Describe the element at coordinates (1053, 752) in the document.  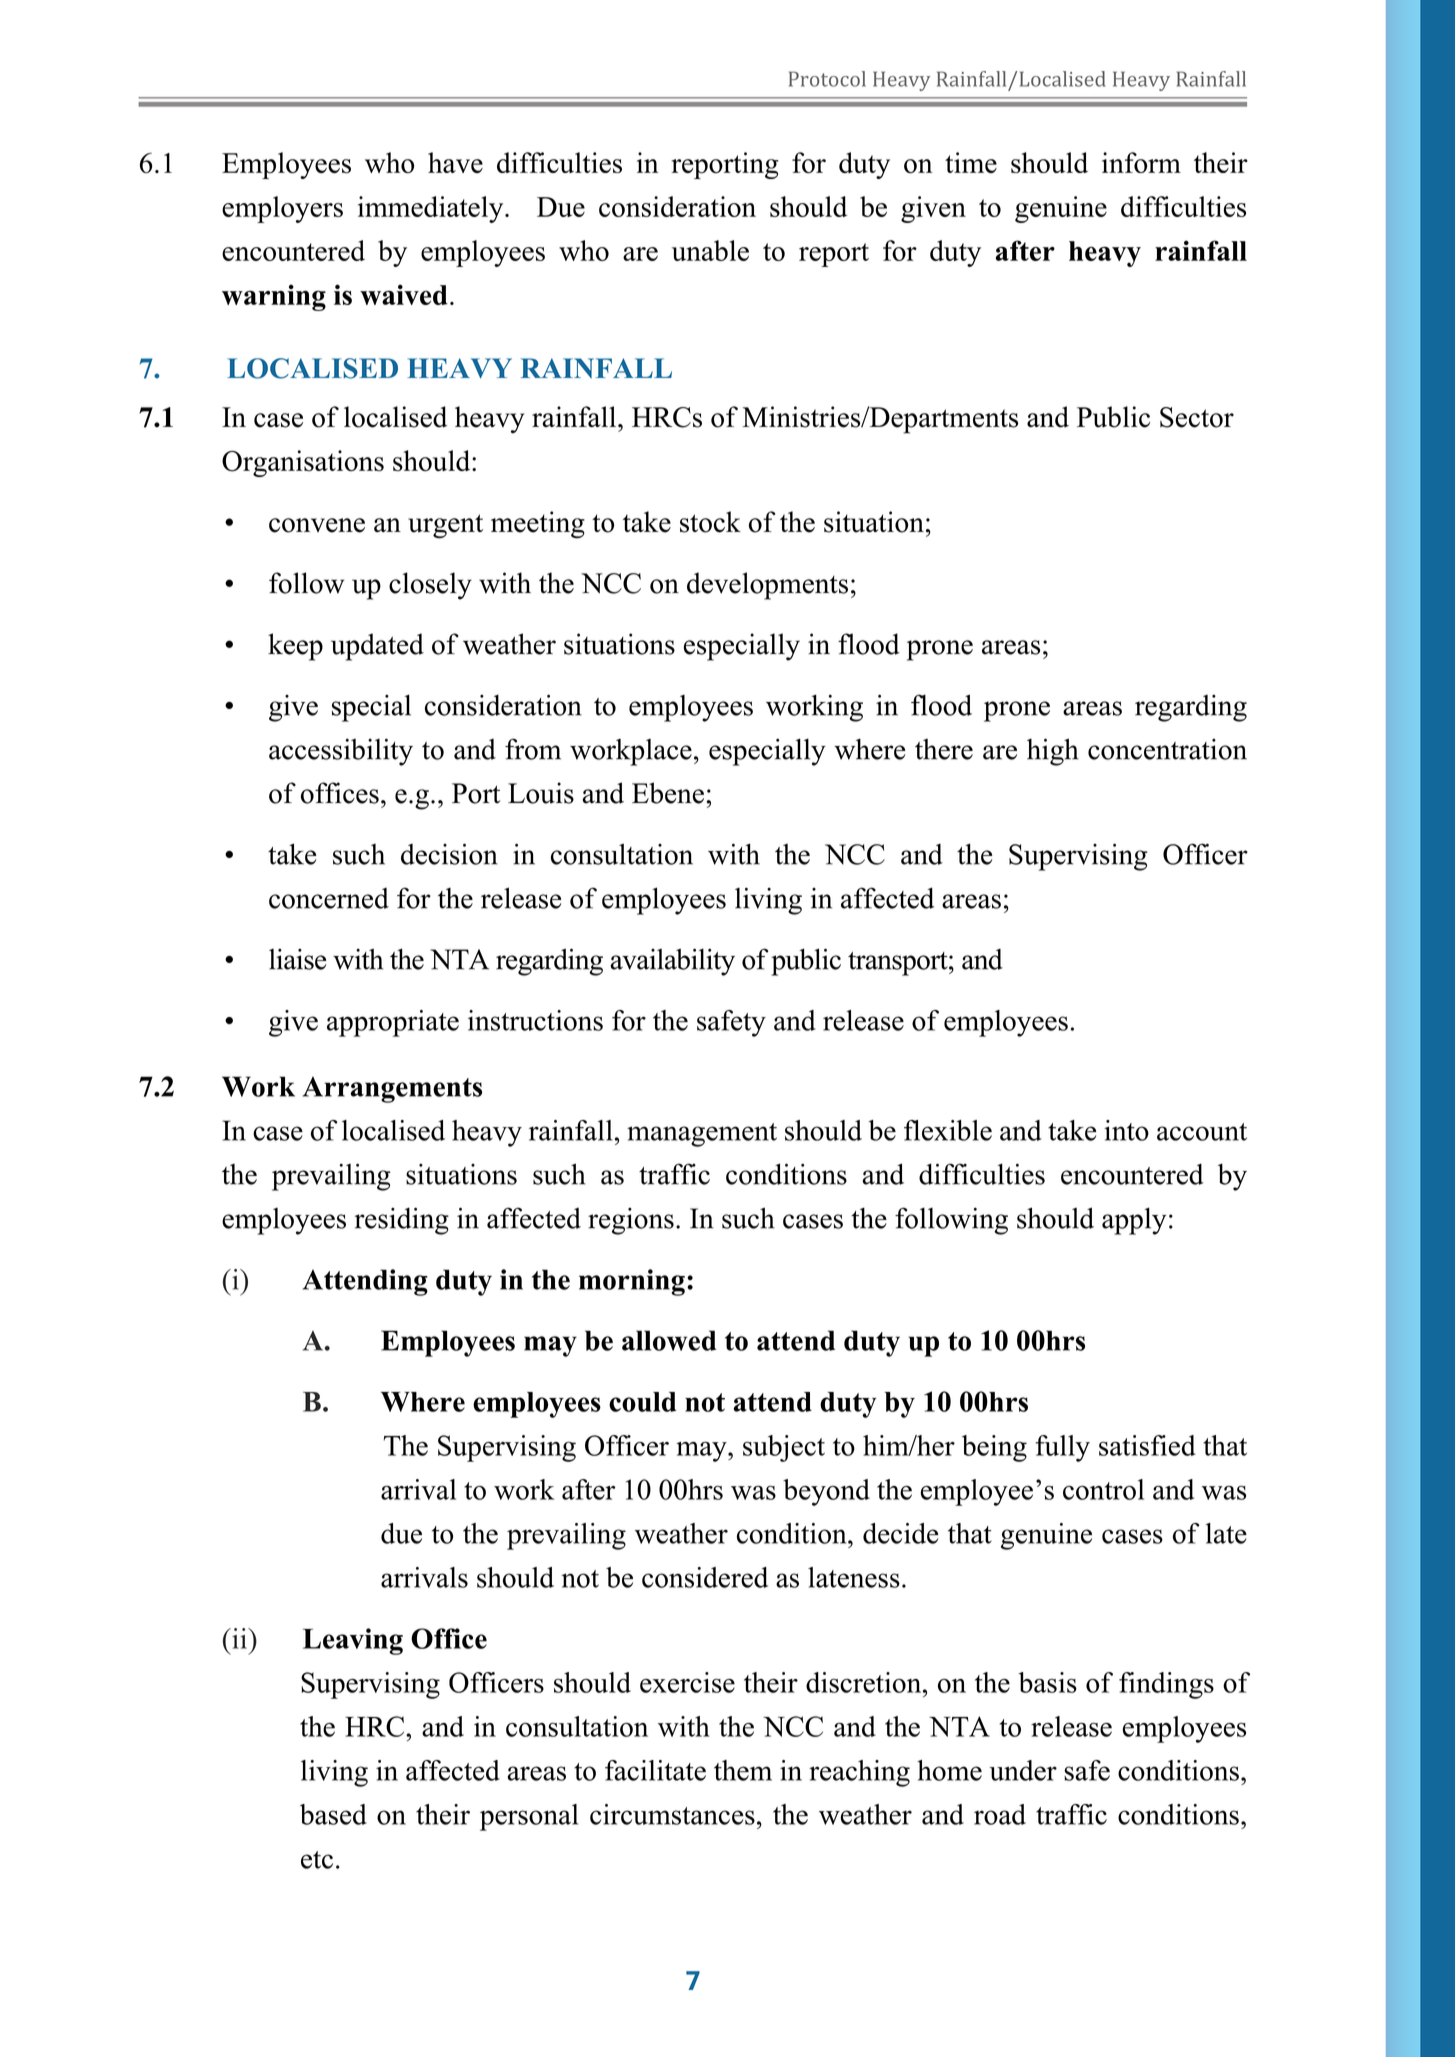
I see `high` at that location.
